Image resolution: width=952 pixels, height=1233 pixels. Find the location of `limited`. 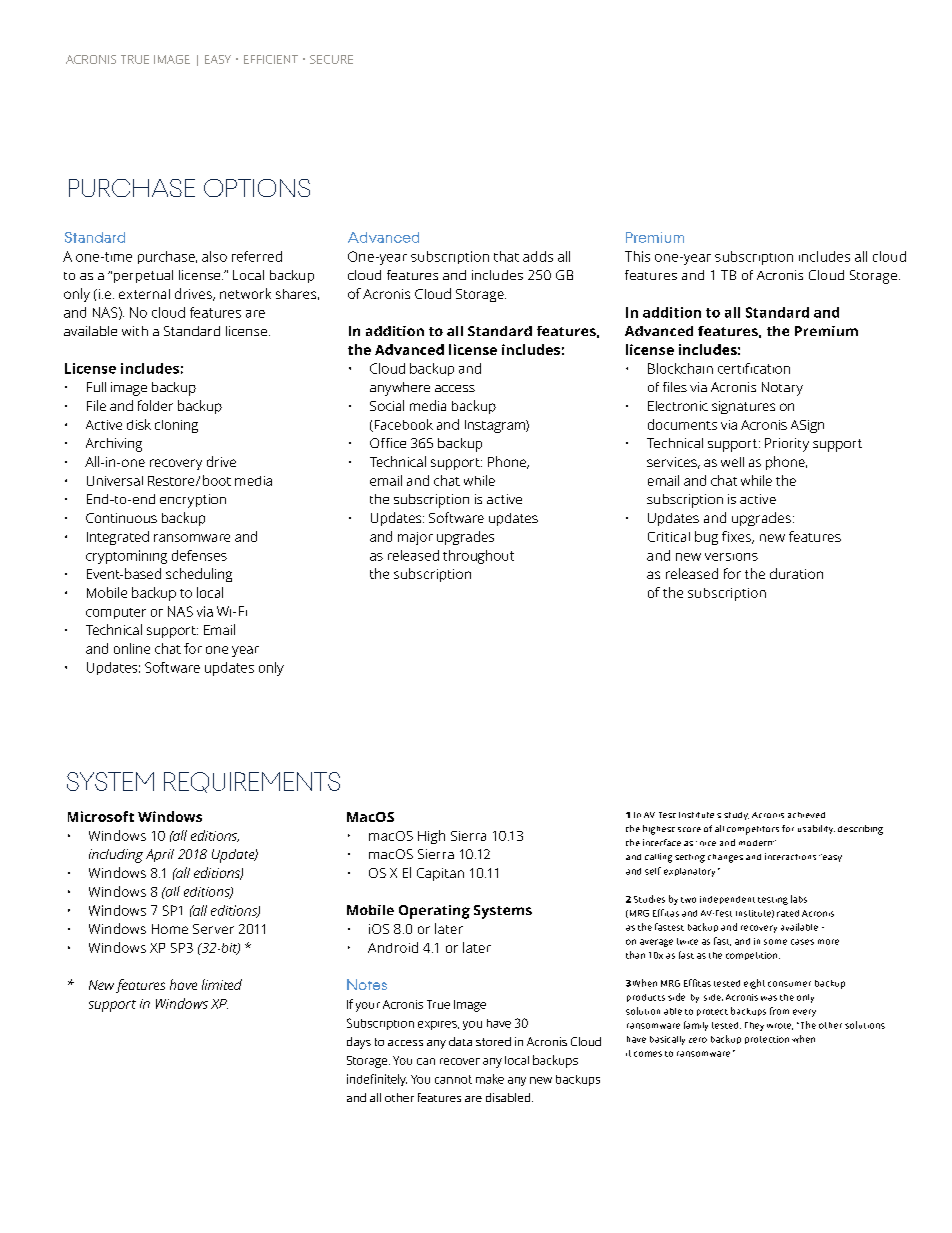

limited is located at coordinates (222, 984).
